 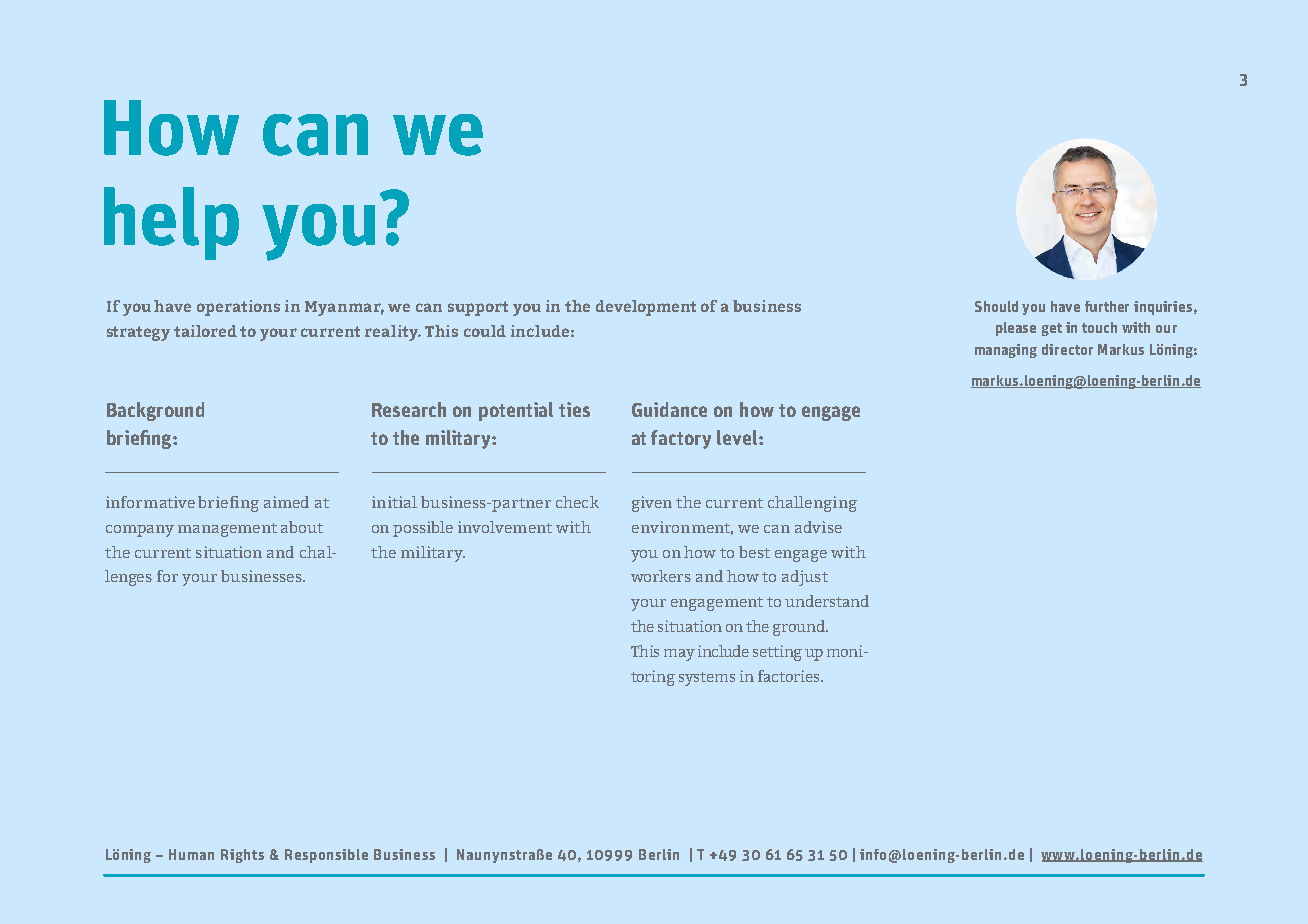 What do you see at coordinates (242, 856) in the screenshot?
I see `Rights` at bounding box center [242, 856].
